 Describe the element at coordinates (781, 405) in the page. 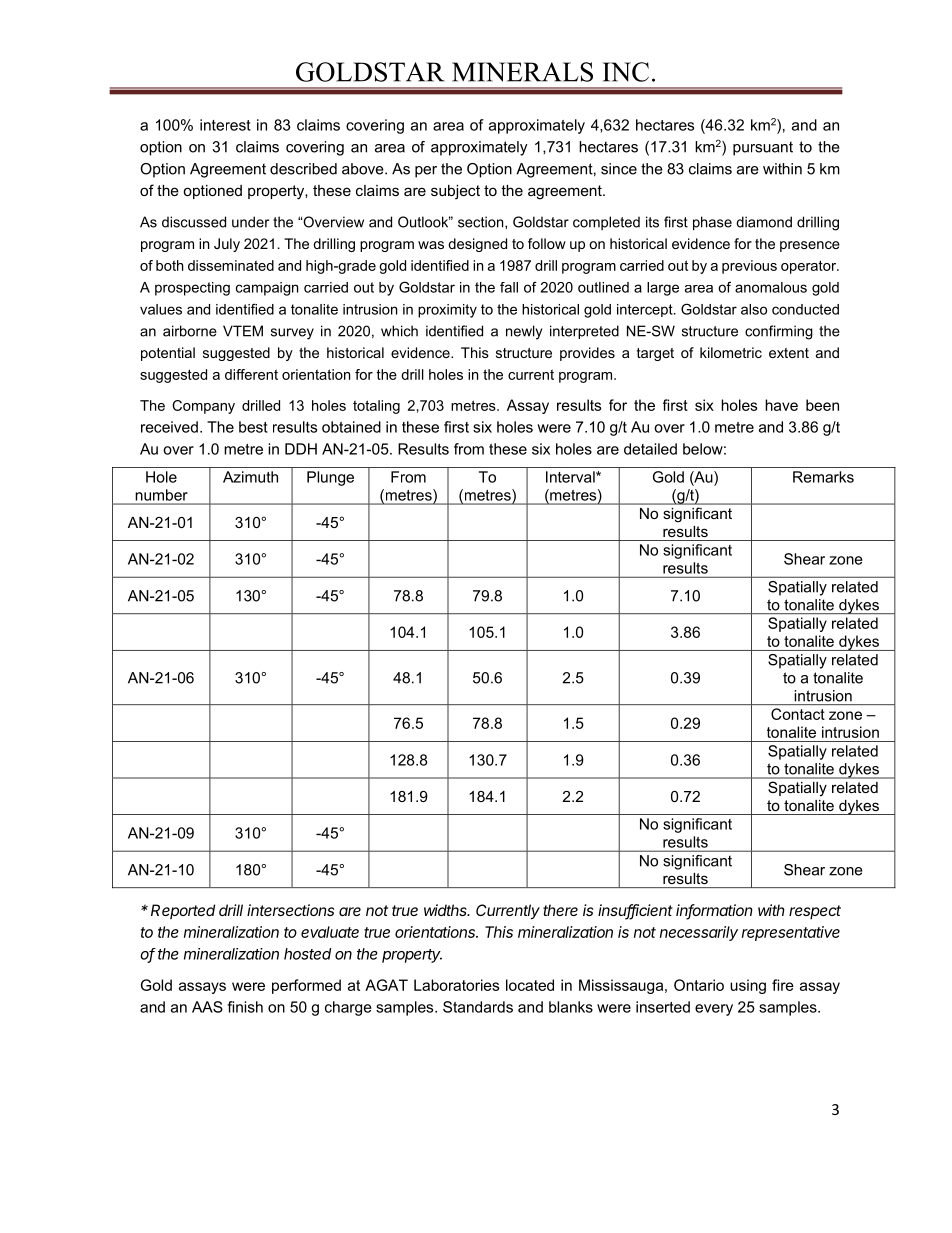

I see `have` at that location.
